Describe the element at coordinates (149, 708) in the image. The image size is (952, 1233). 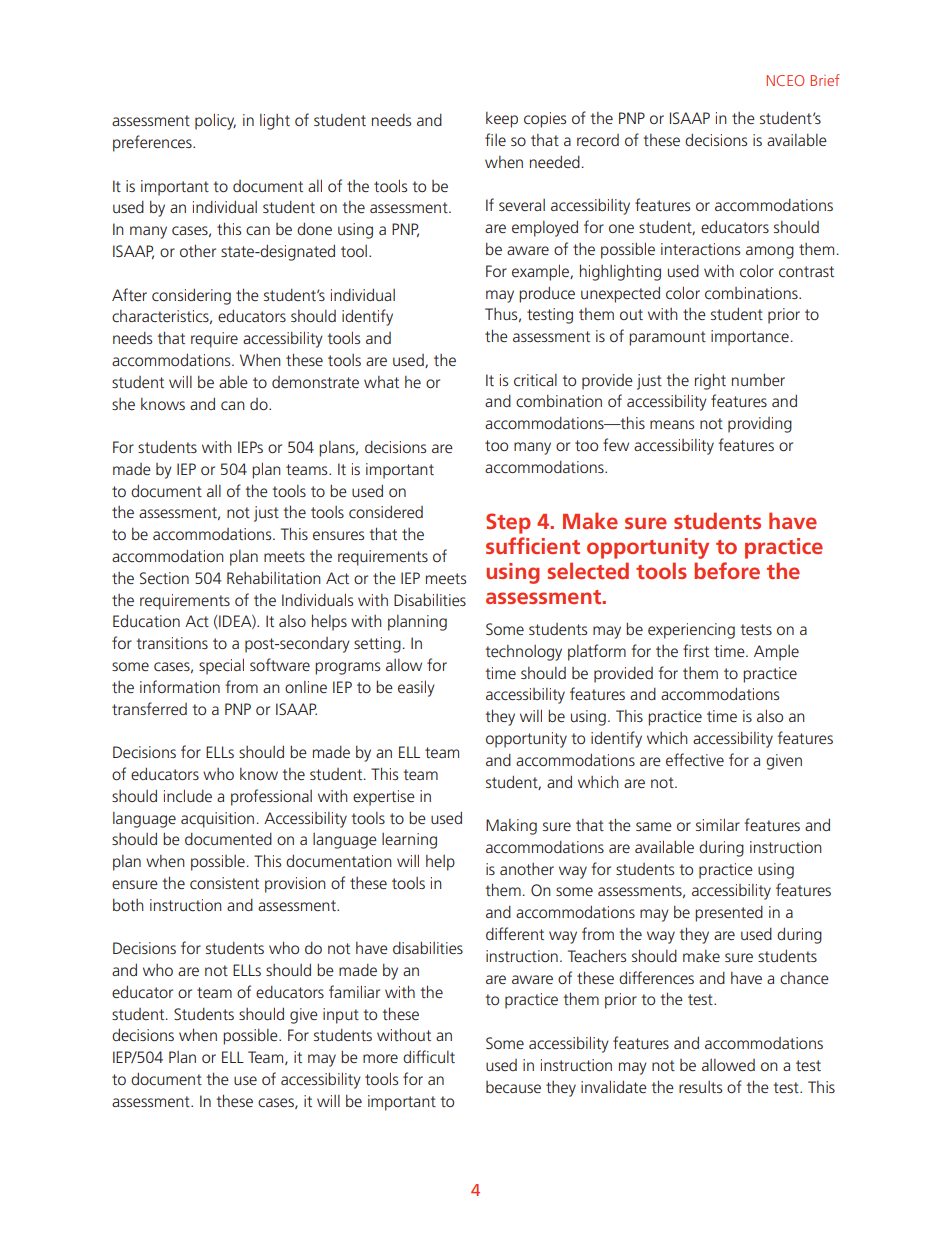
I see `transferred` at that location.
